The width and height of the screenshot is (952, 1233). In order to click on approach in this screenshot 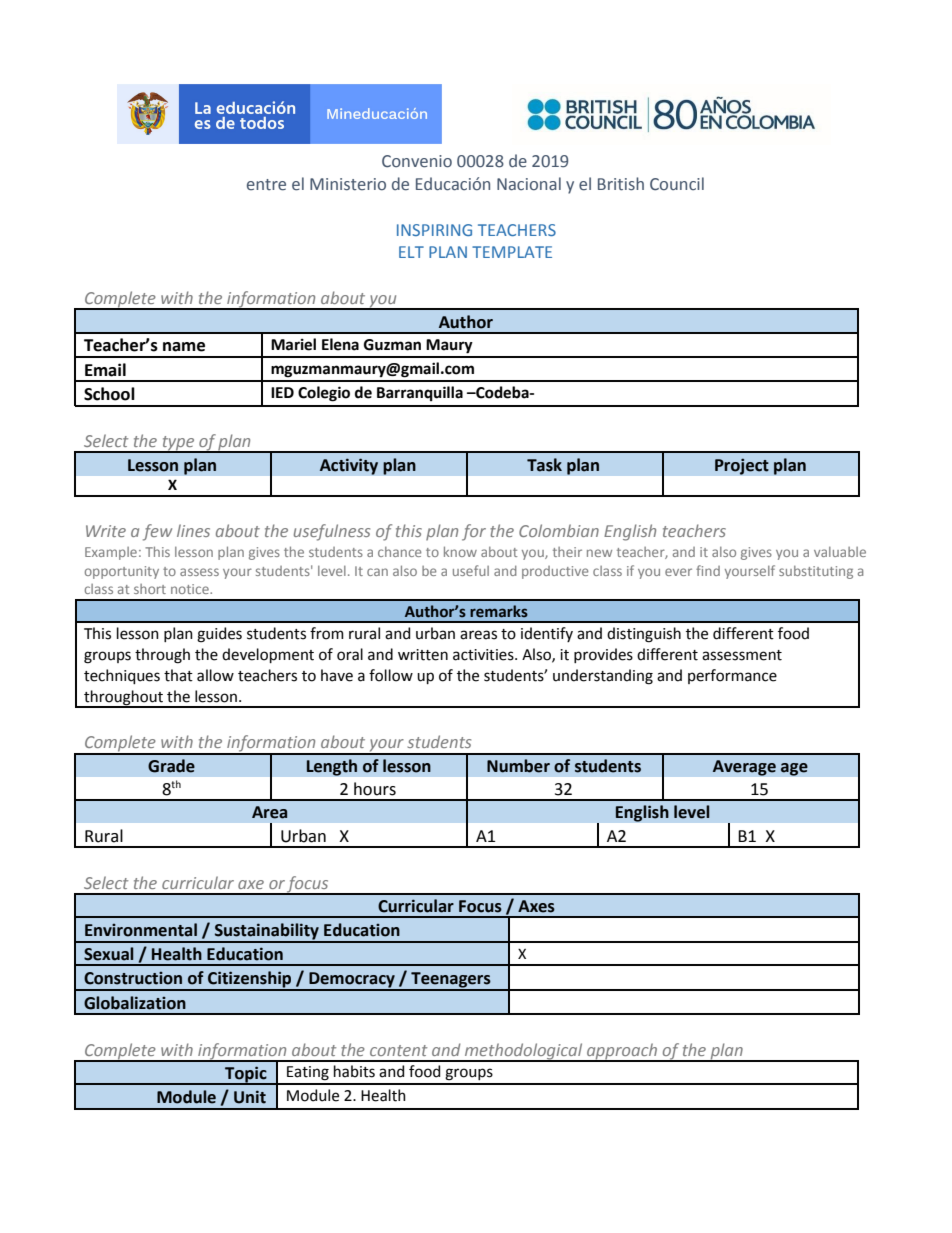, I will do `click(622, 1052)`.
